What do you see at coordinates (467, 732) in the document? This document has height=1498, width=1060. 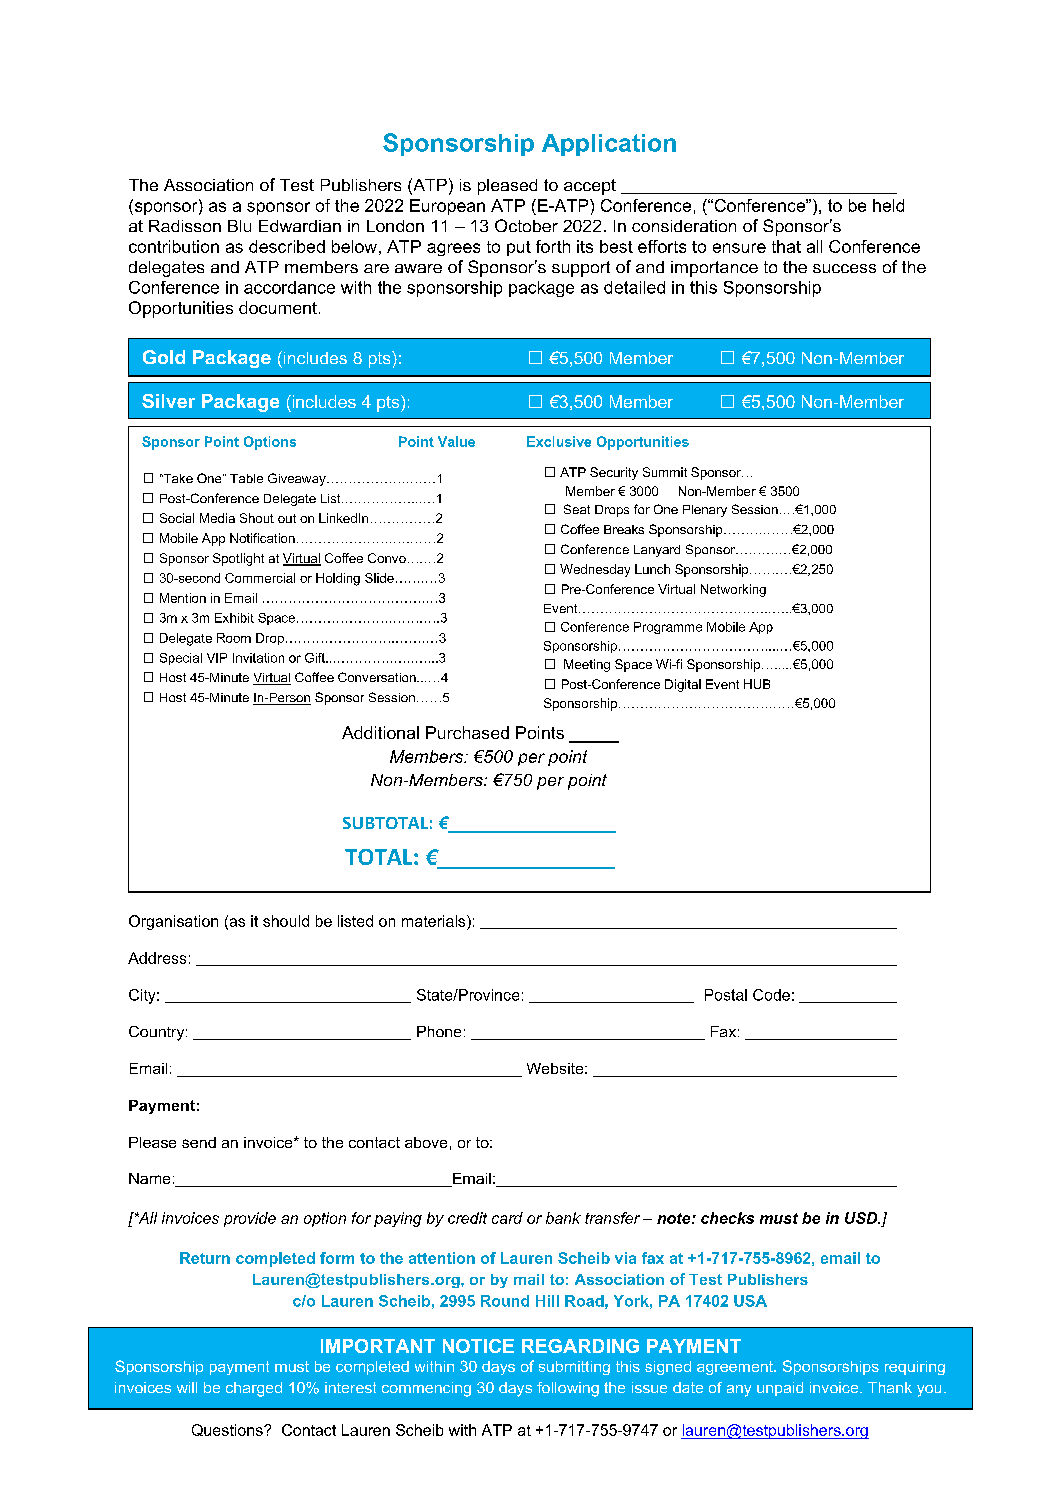 I see `Purchased` at bounding box center [467, 732].
